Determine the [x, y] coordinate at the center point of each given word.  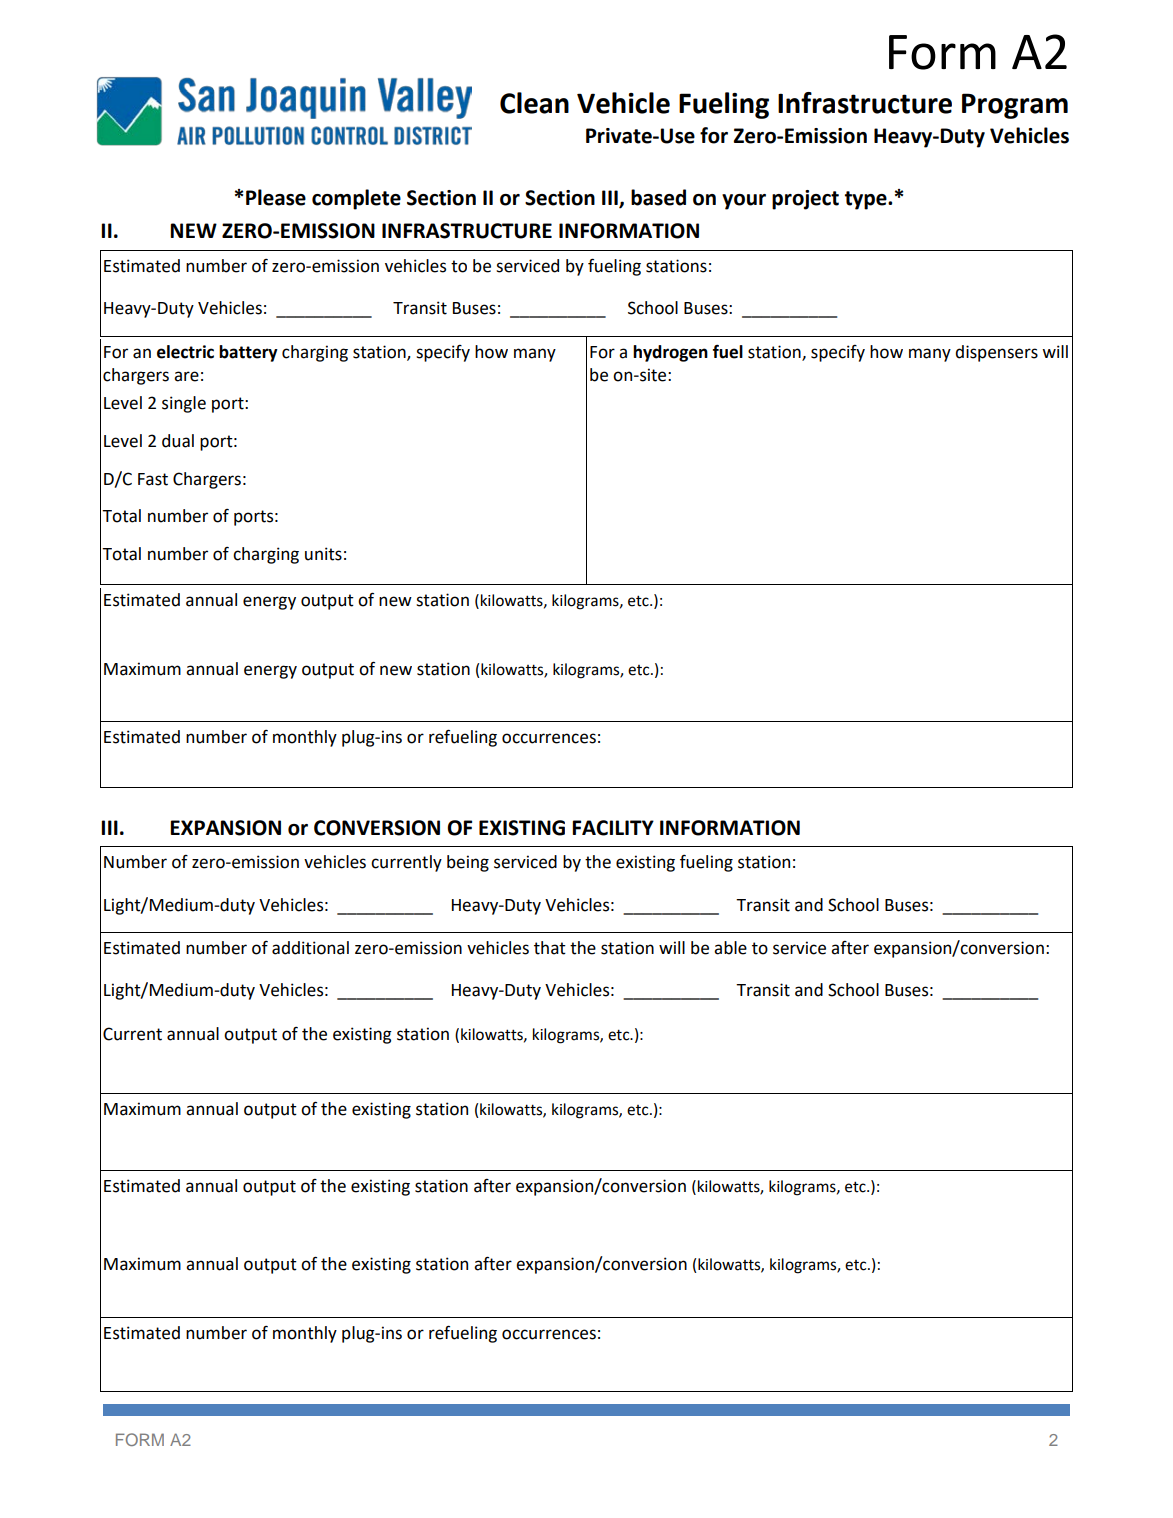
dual [178, 441]
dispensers [996, 353]
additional [310, 948]
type [867, 200]
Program [1015, 106]
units [323, 554]
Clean [534, 103]
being [468, 863]
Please [276, 197]
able [730, 948]
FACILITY [613, 828]
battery [248, 353]
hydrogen [670, 353]
